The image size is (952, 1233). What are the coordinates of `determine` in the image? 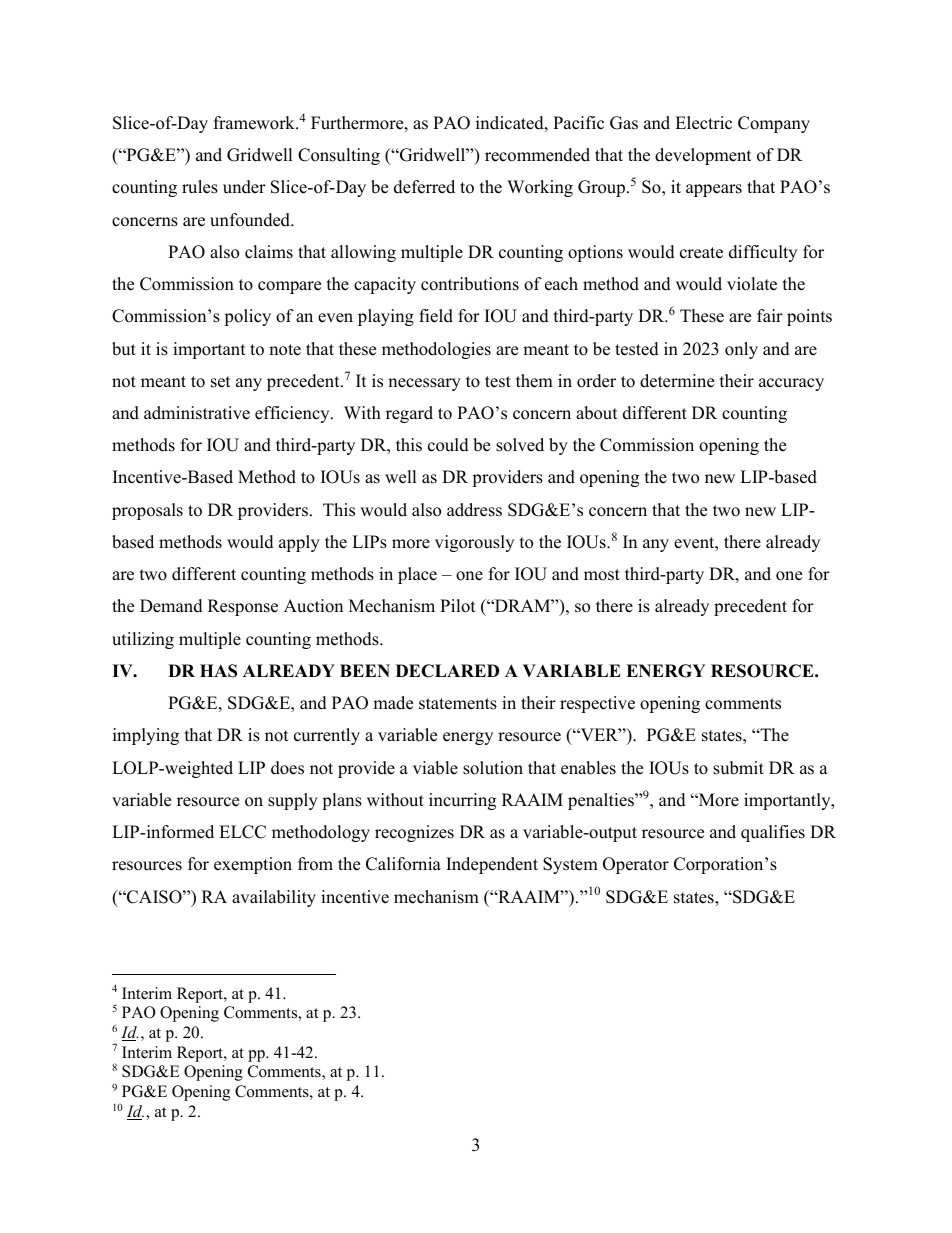 It's located at (677, 381).
